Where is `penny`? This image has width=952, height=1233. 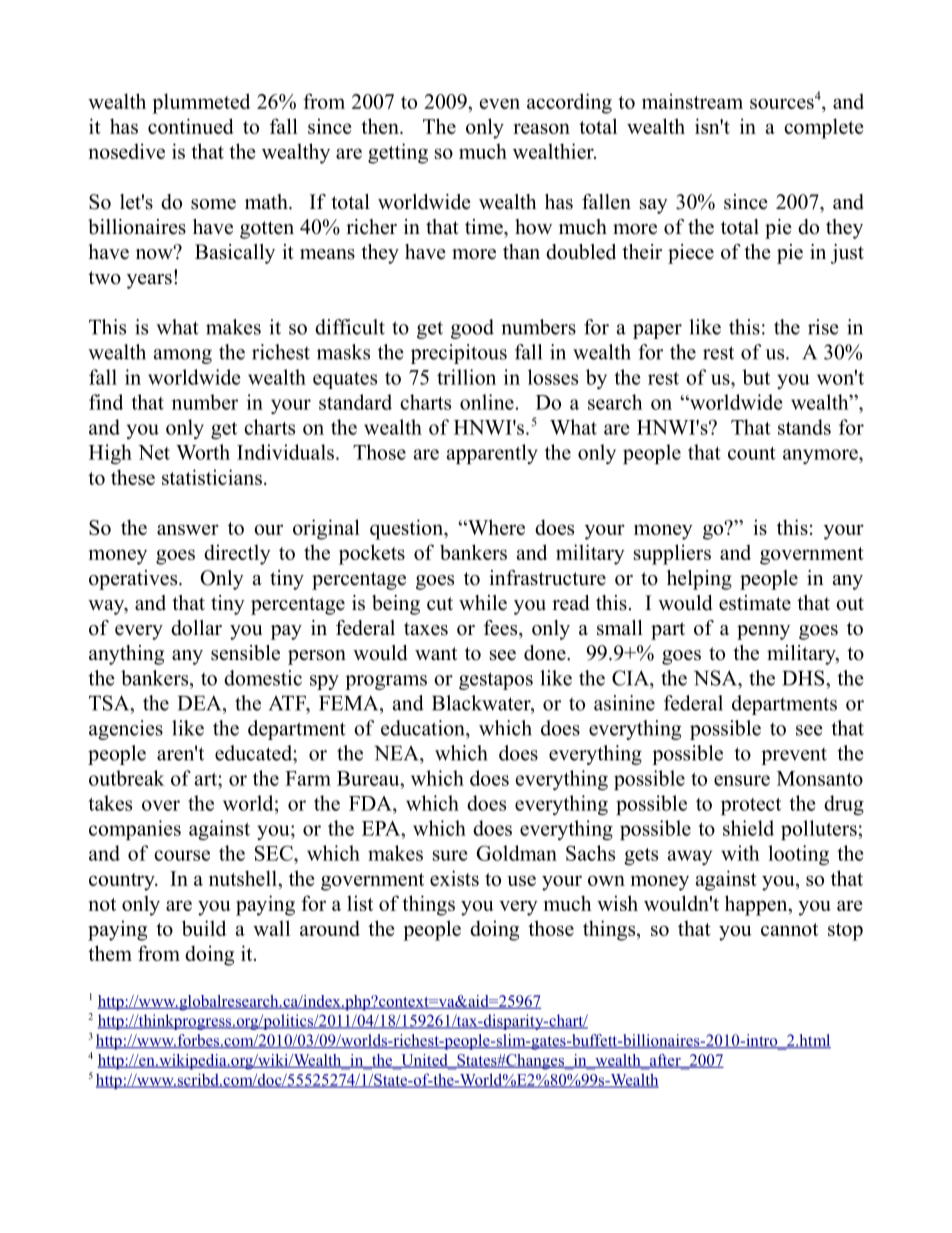 penny is located at coordinates (763, 632).
